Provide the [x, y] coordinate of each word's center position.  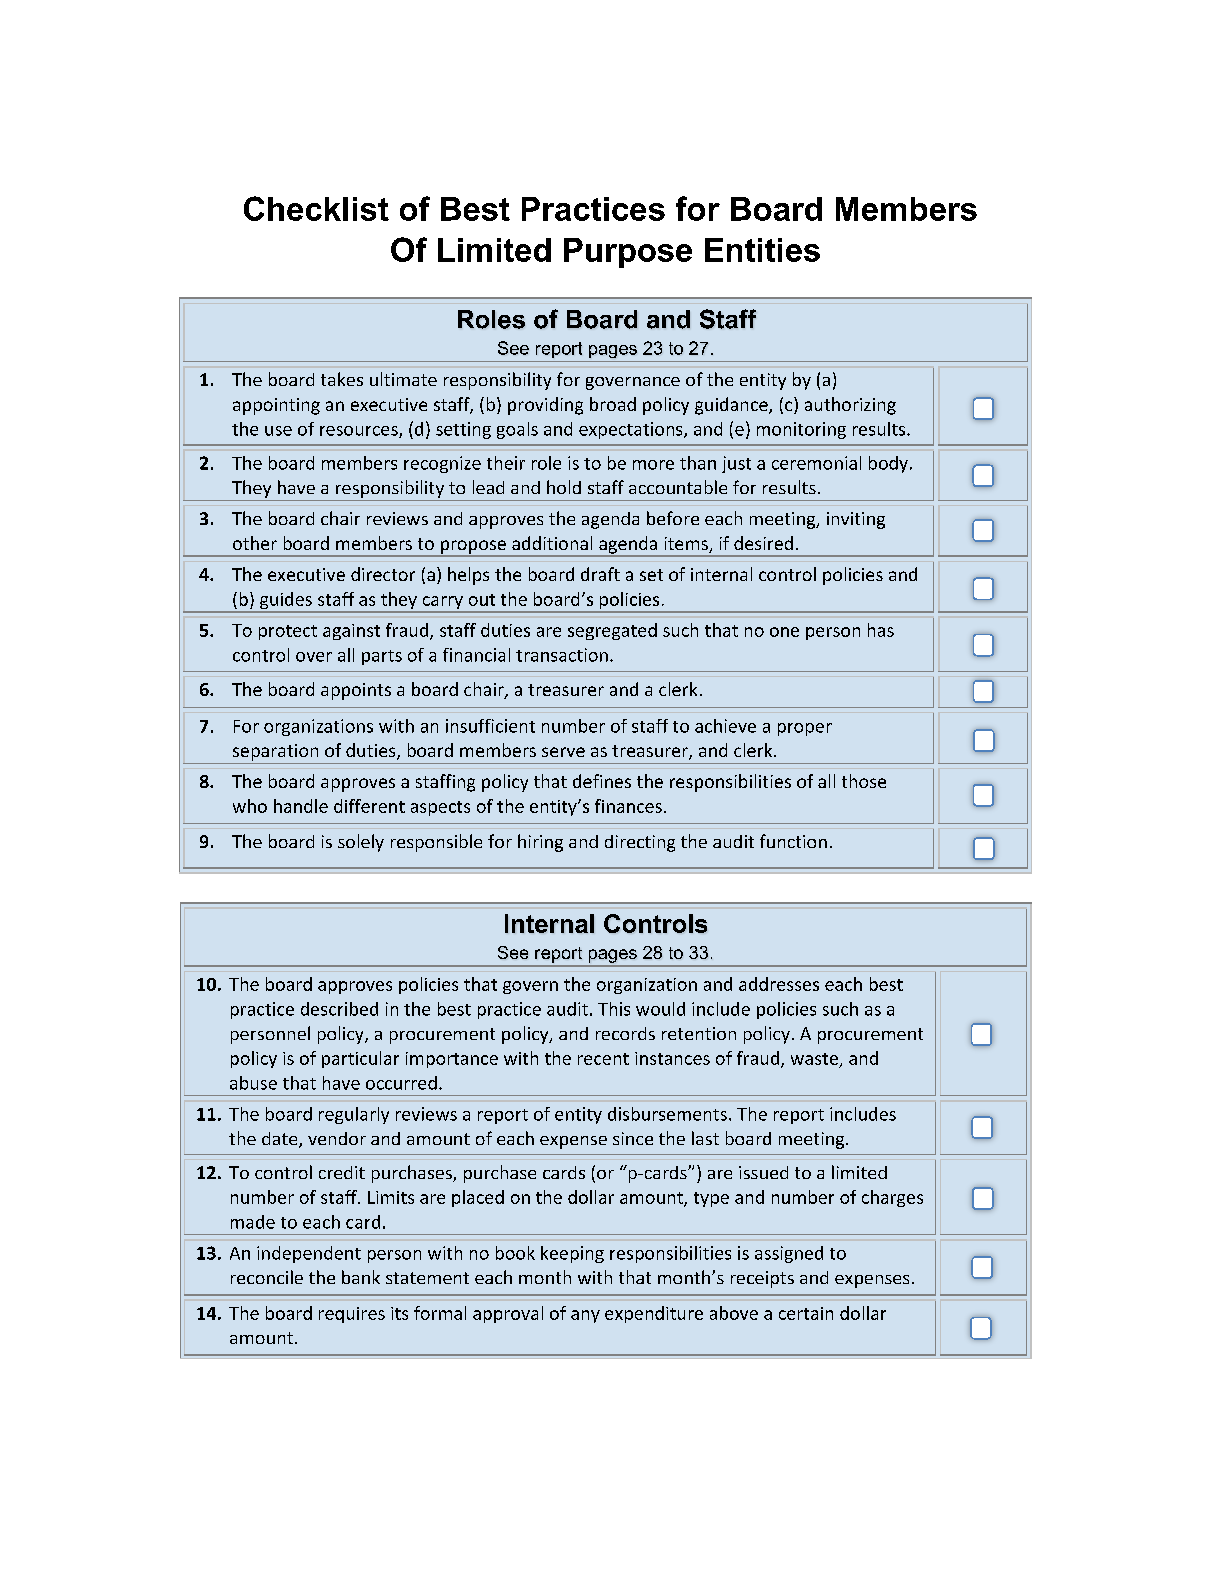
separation [275, 752]
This [614, 1009]
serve [563, 752]
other [255, 543]
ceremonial [816, 463]
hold [564, 487]
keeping [572, 1254]
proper [805, 729]
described [339, 1009]
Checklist [316, 208]
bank [361, 1277]
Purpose [628, 253]
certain [806, 1313]
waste [814, 1059]
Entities [762, 250]
